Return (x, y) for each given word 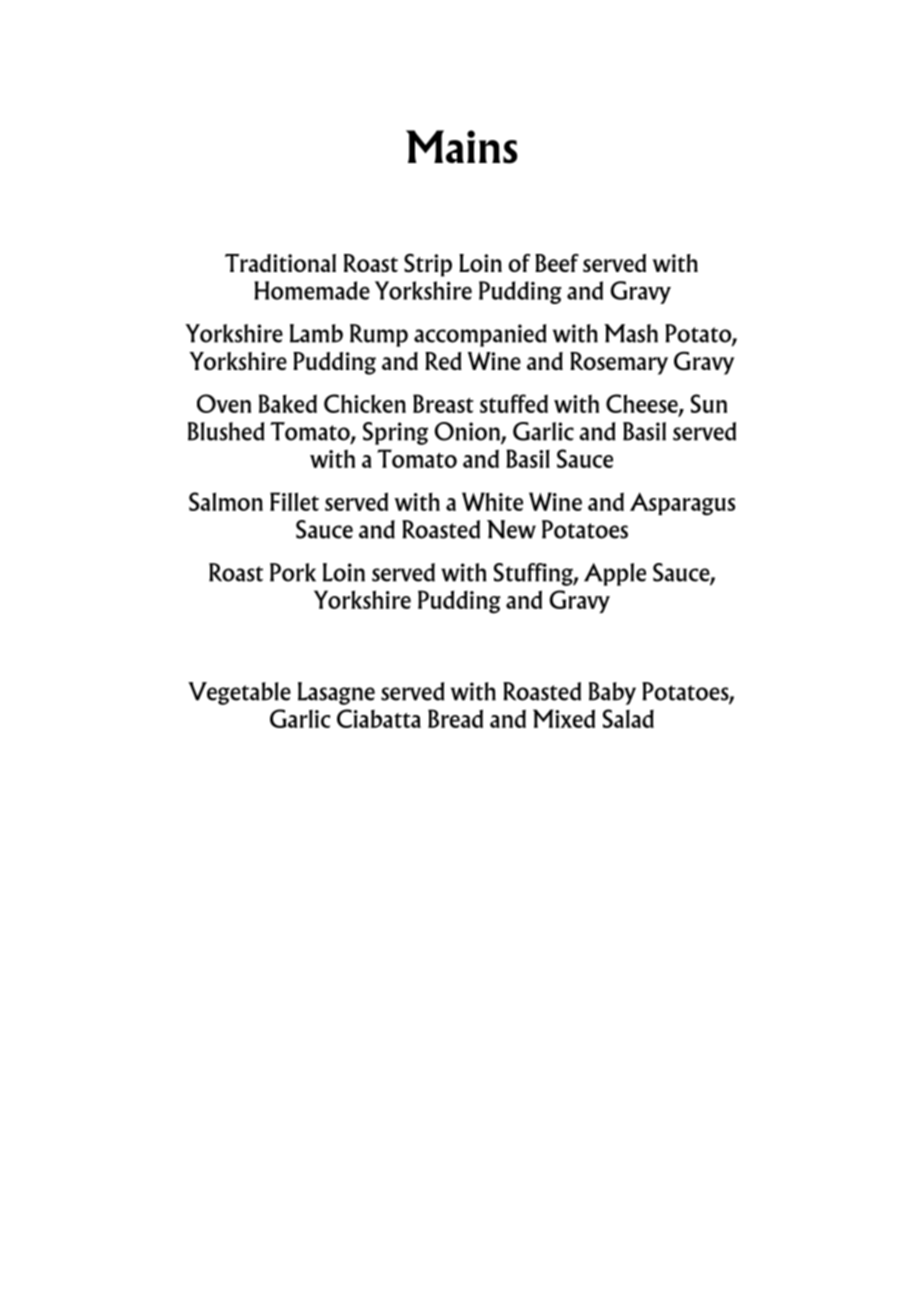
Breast (443, 403)
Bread (455, 718)
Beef (557, 263)
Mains (462, 147)
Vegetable (239, 693)
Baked (288, 403)
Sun (709, 403)
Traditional (280, 263)
